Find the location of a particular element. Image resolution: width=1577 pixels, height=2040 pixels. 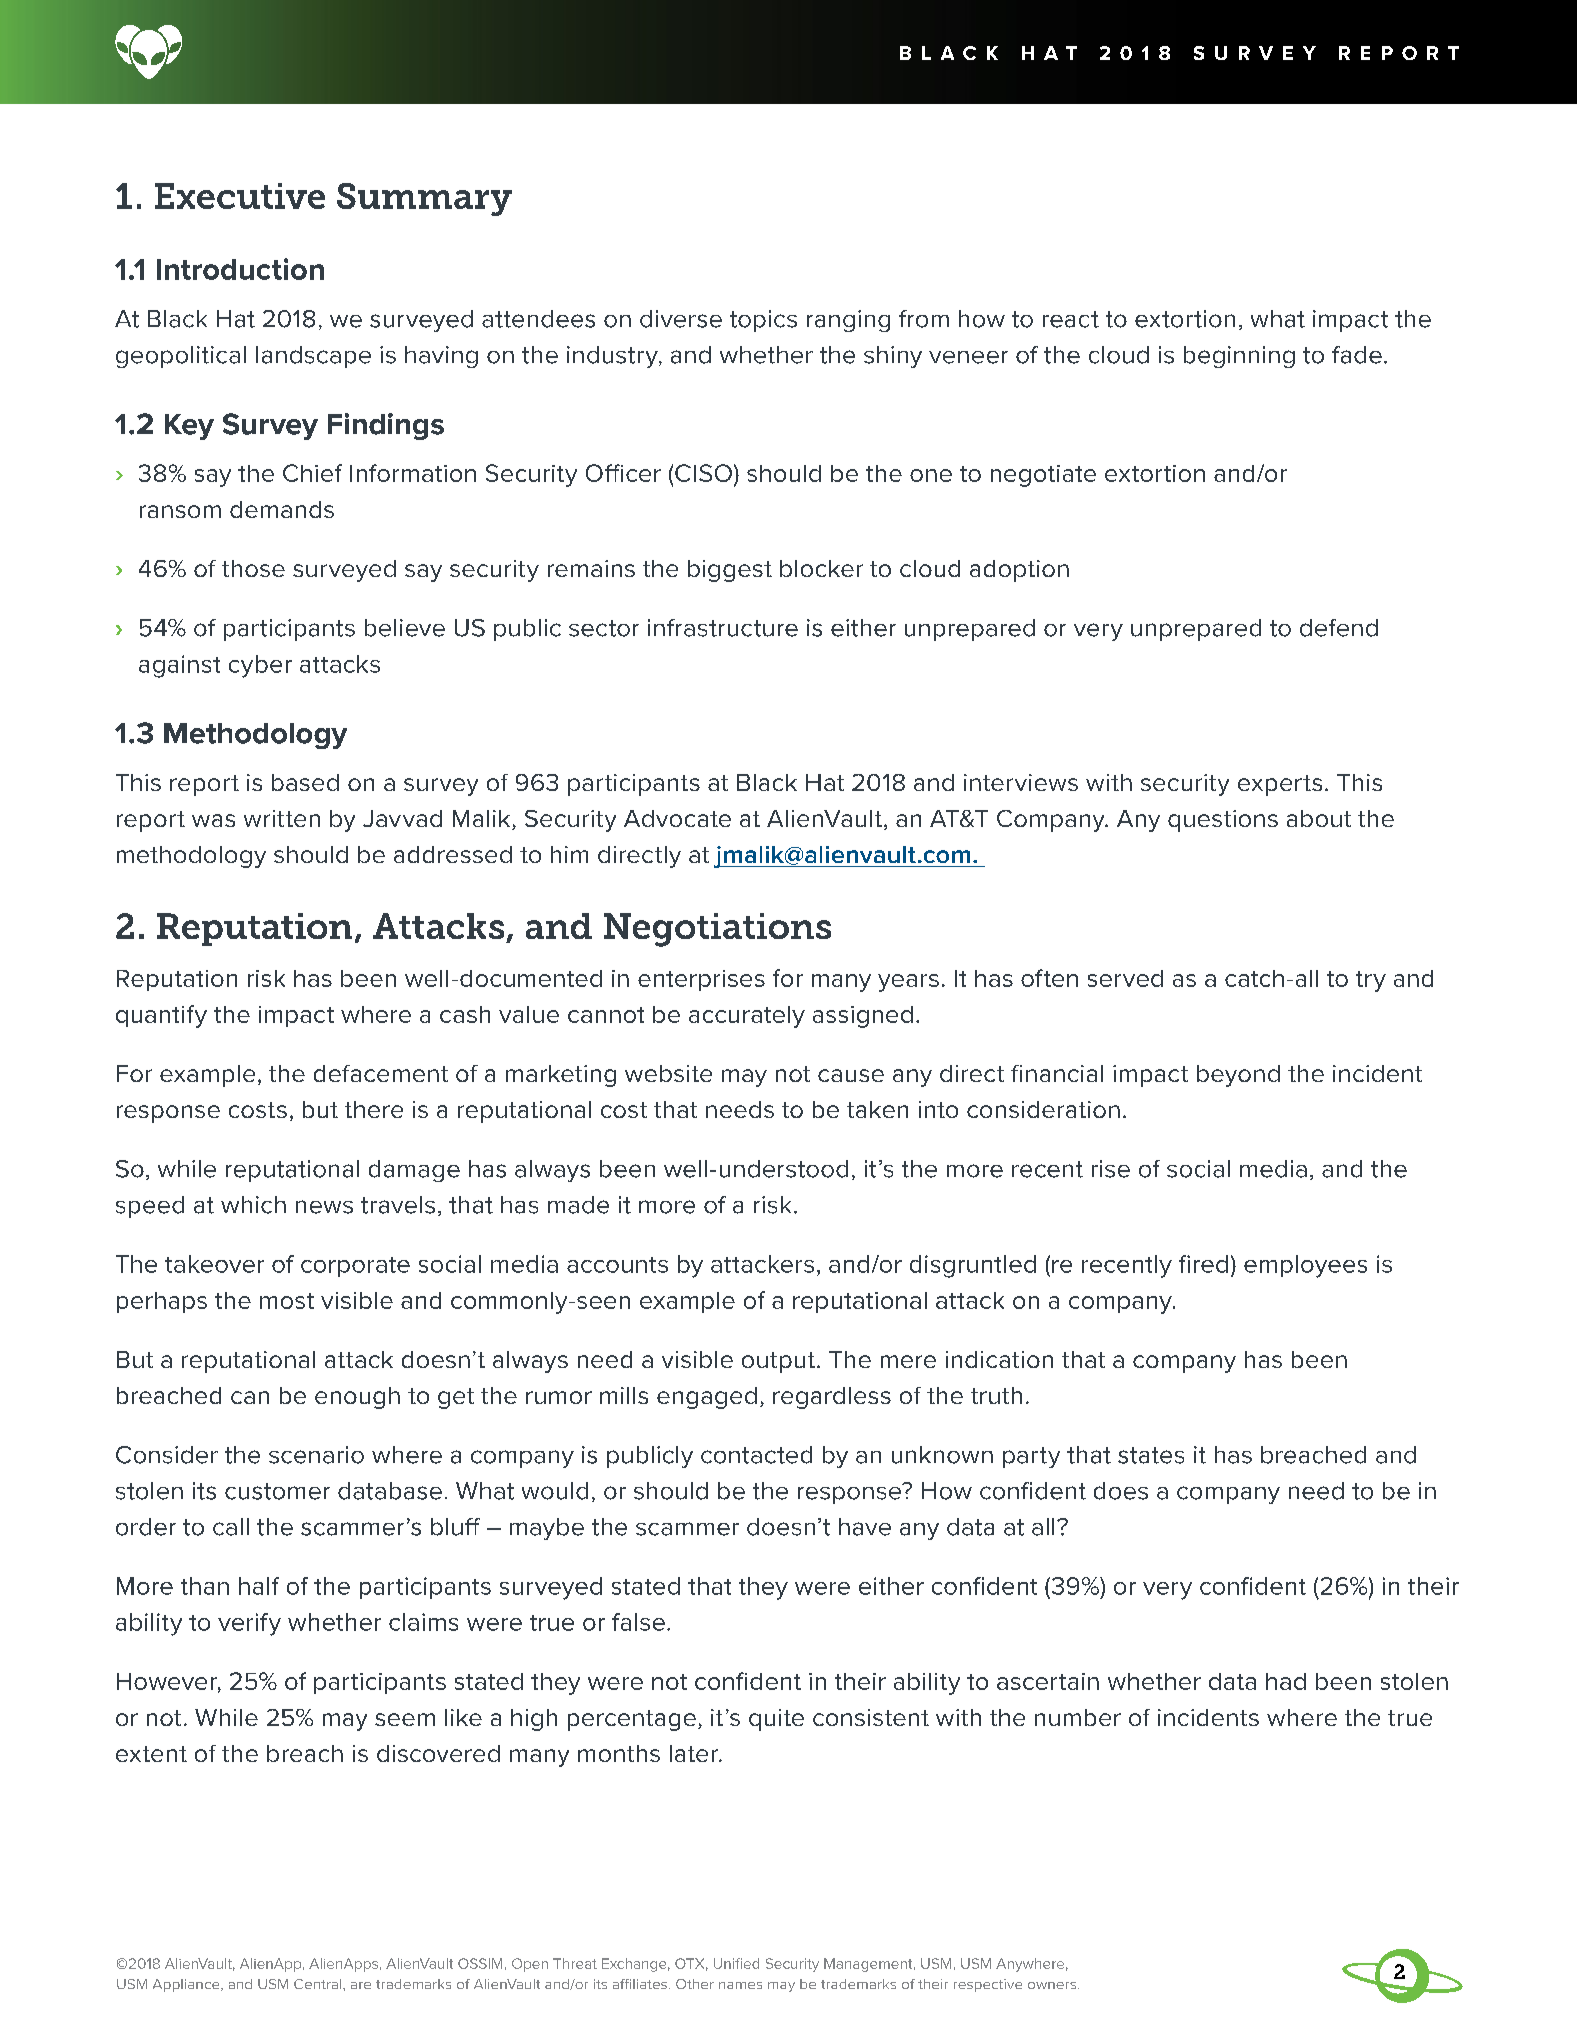

written is located at coordinates (282, 818).
